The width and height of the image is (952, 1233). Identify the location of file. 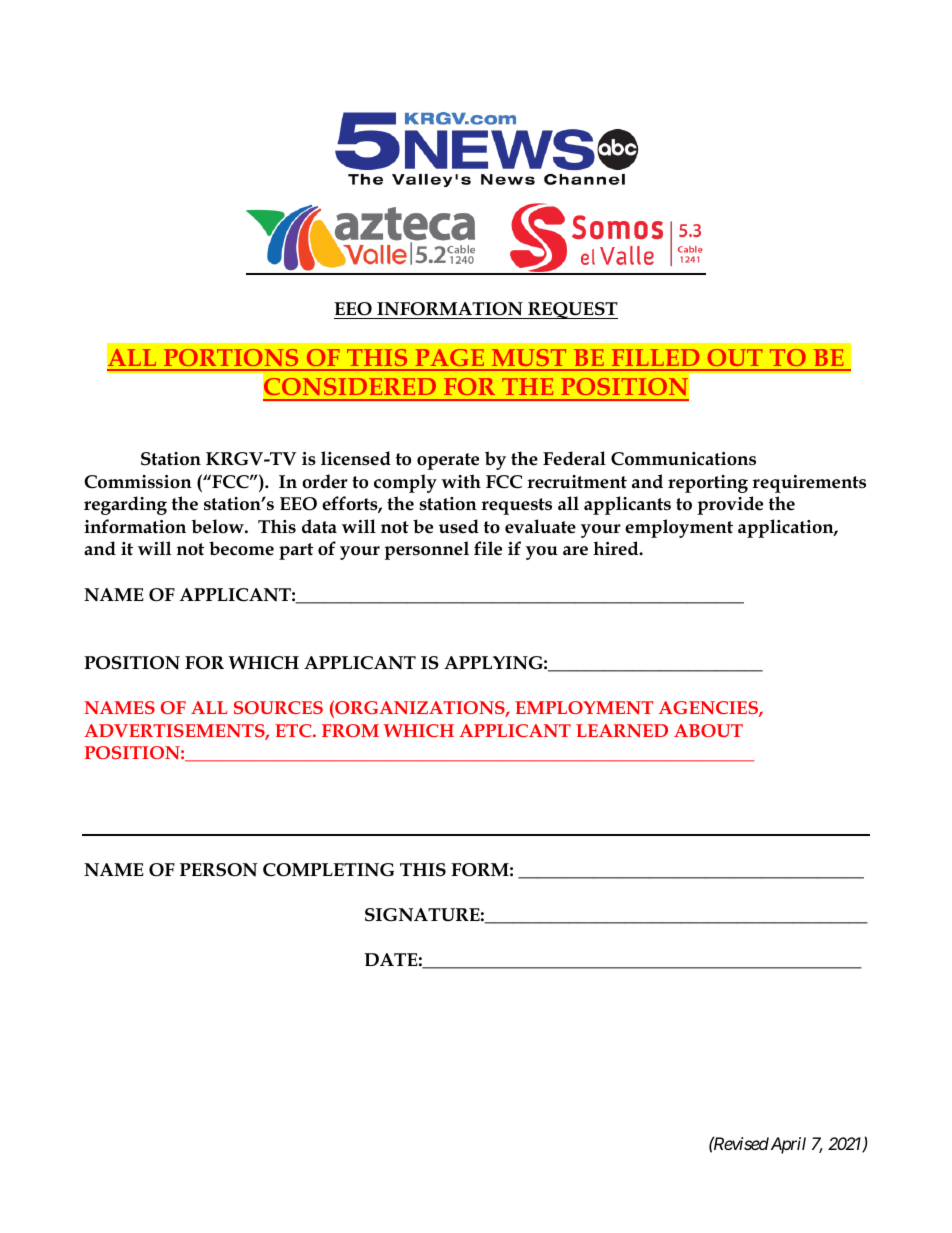
(488, 548).
